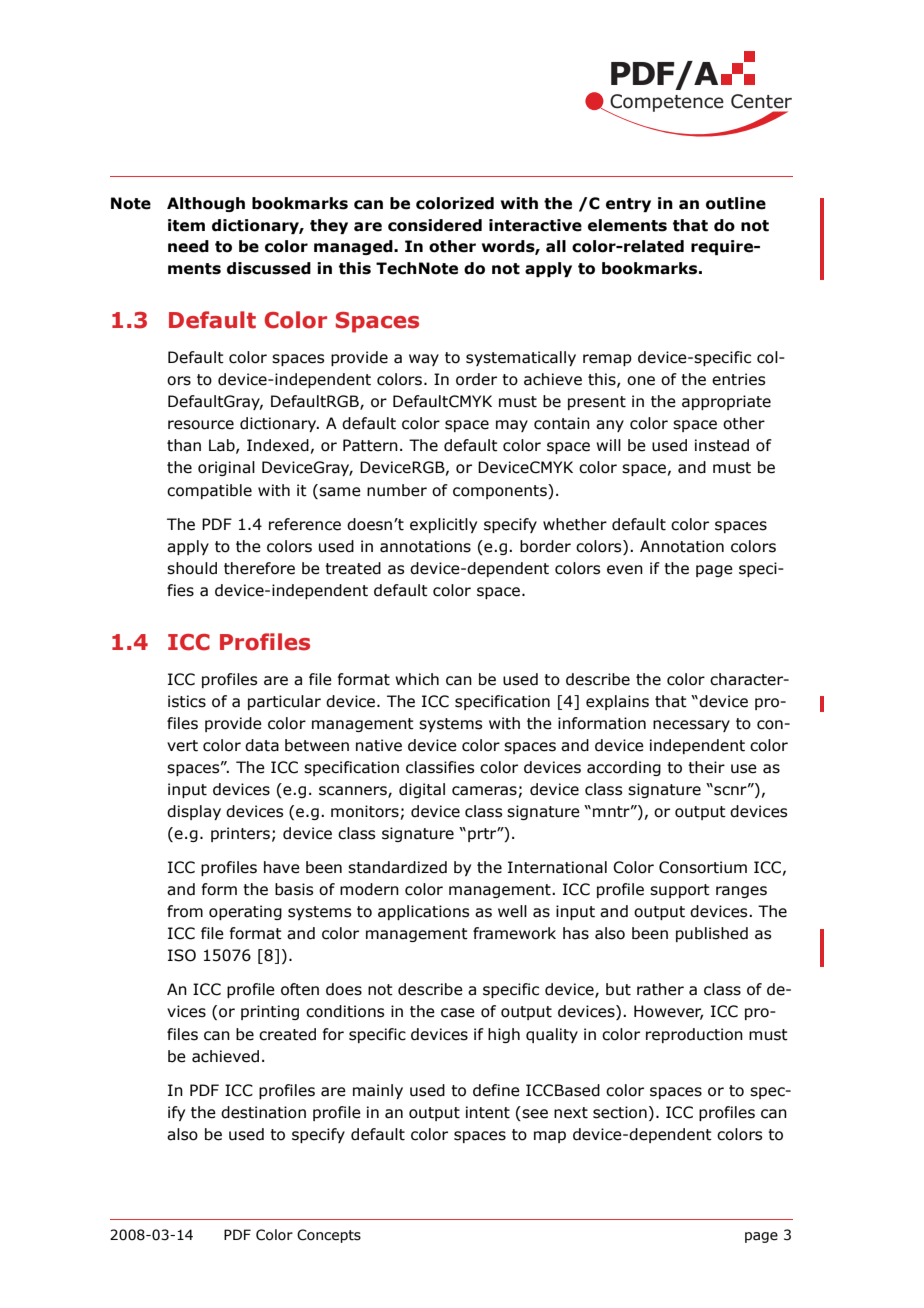  Describe the element at coordinates (666, 104) in the screenshot. I see `Competence` at that location.
